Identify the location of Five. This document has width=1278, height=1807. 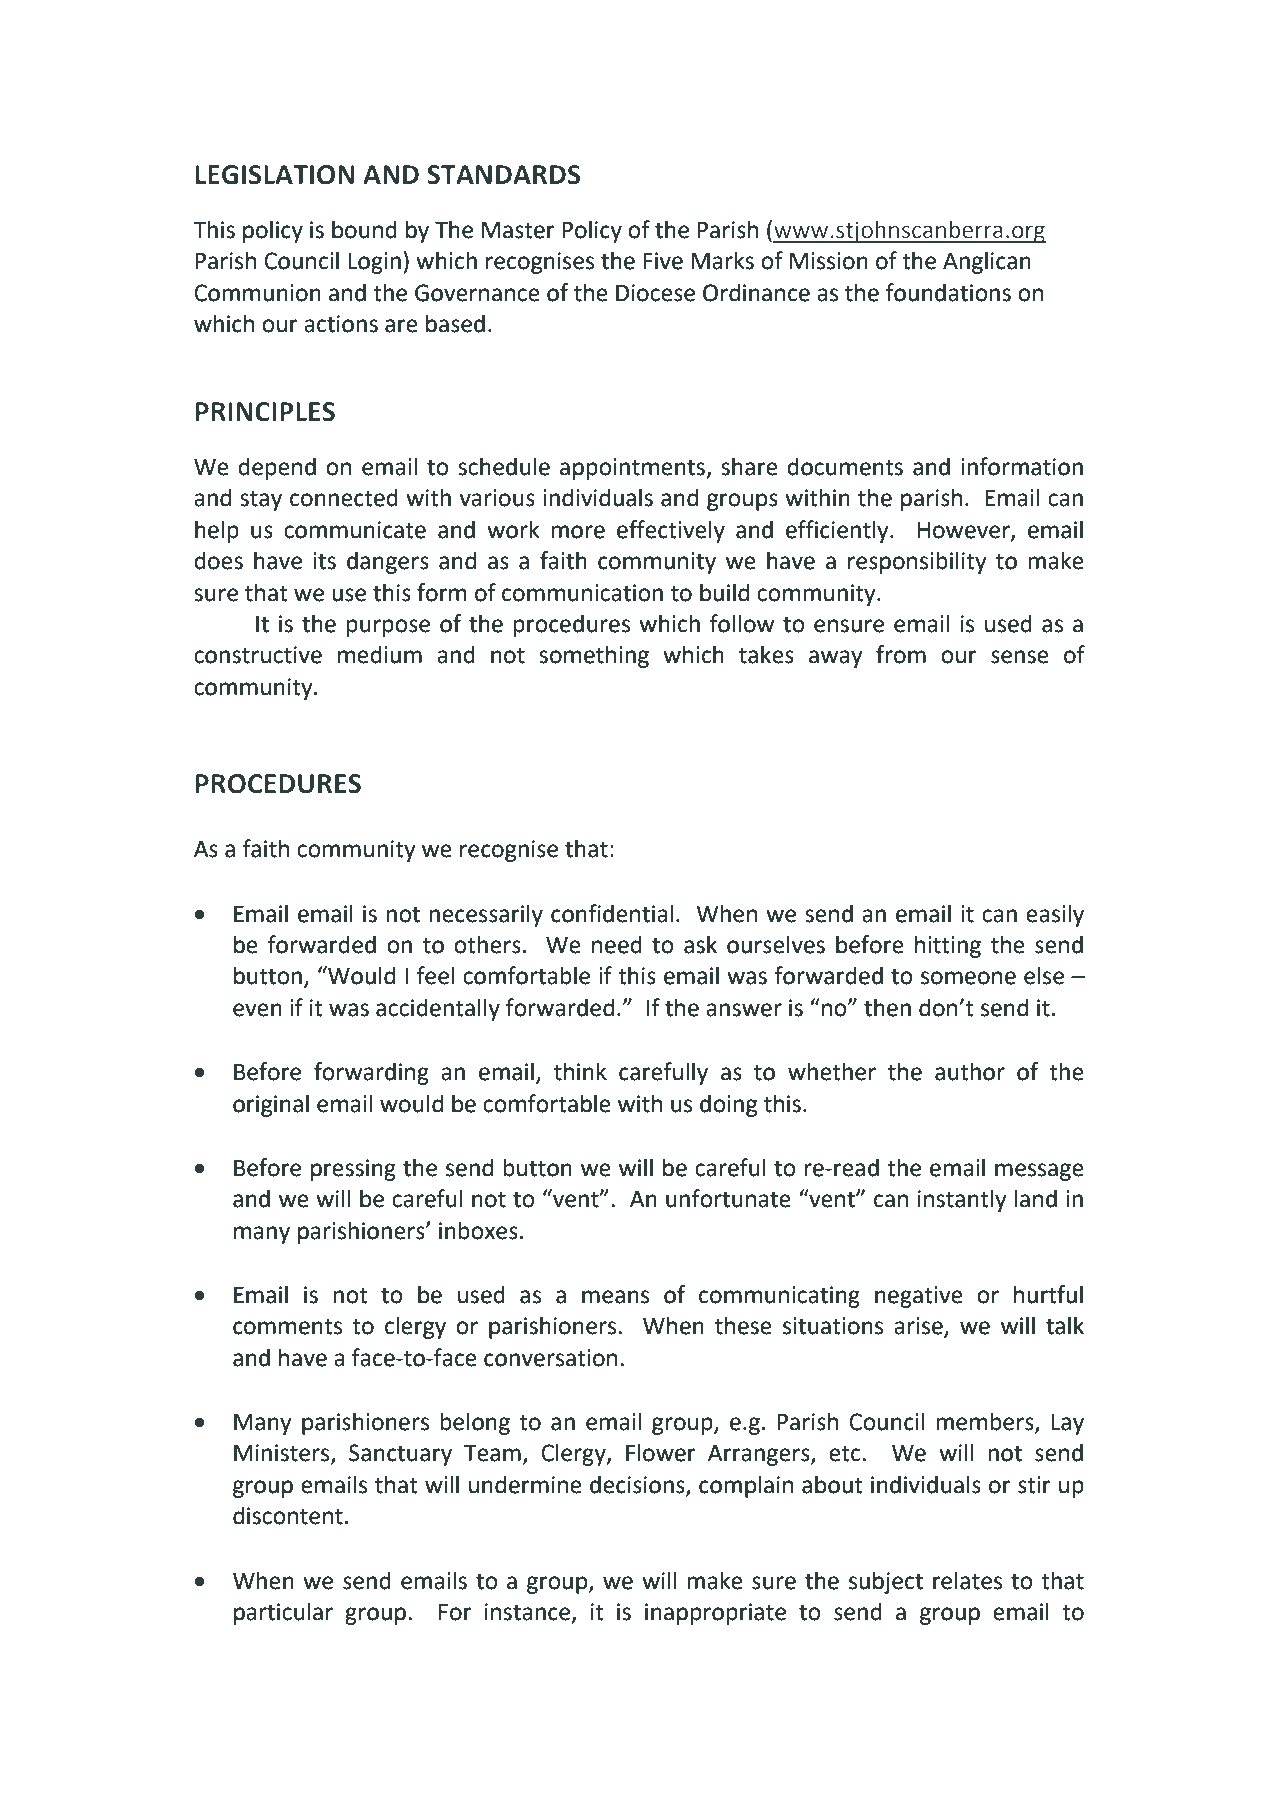
(663, 261).
